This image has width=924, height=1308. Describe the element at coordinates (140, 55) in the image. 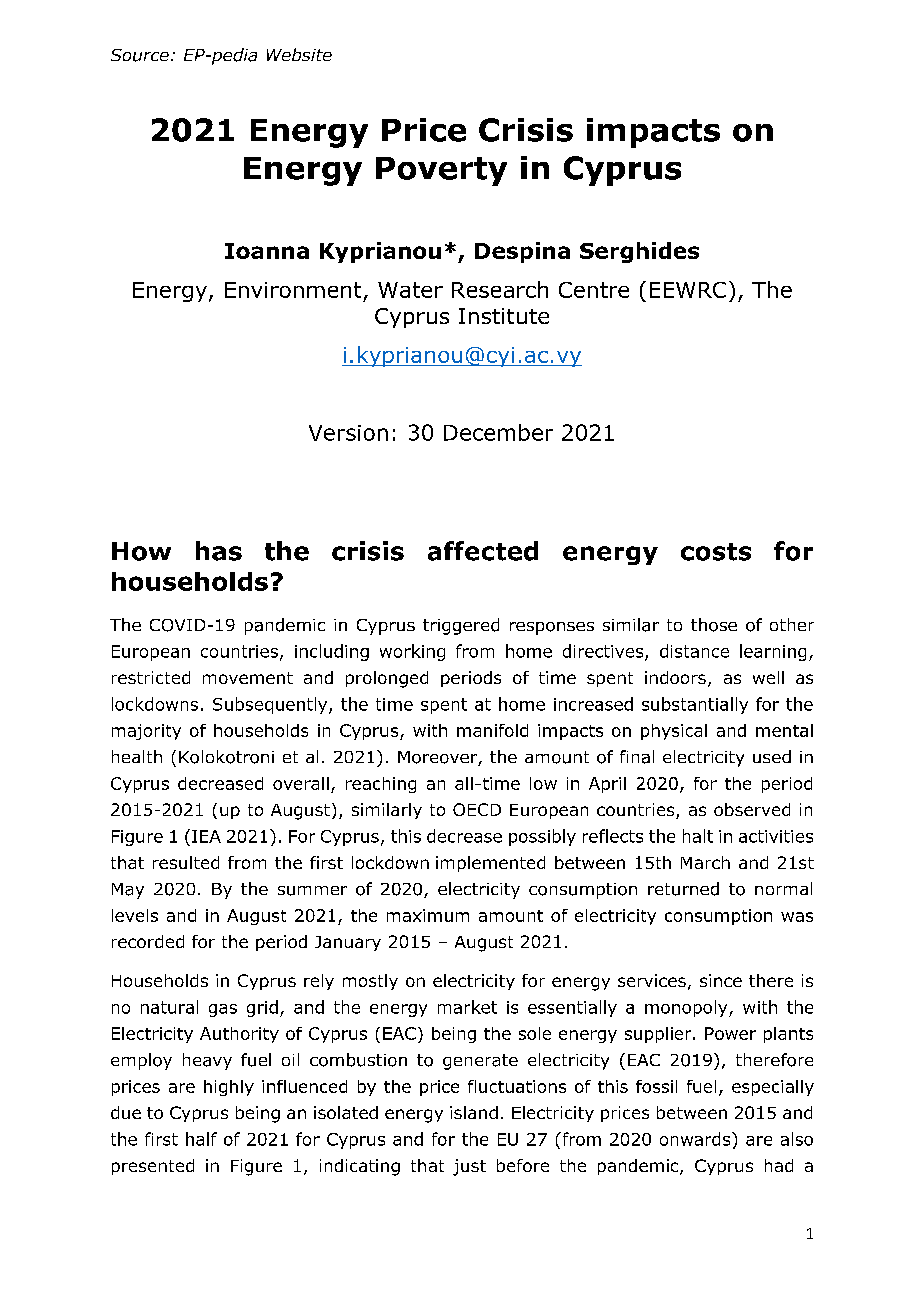

I see `Source` at that location.
